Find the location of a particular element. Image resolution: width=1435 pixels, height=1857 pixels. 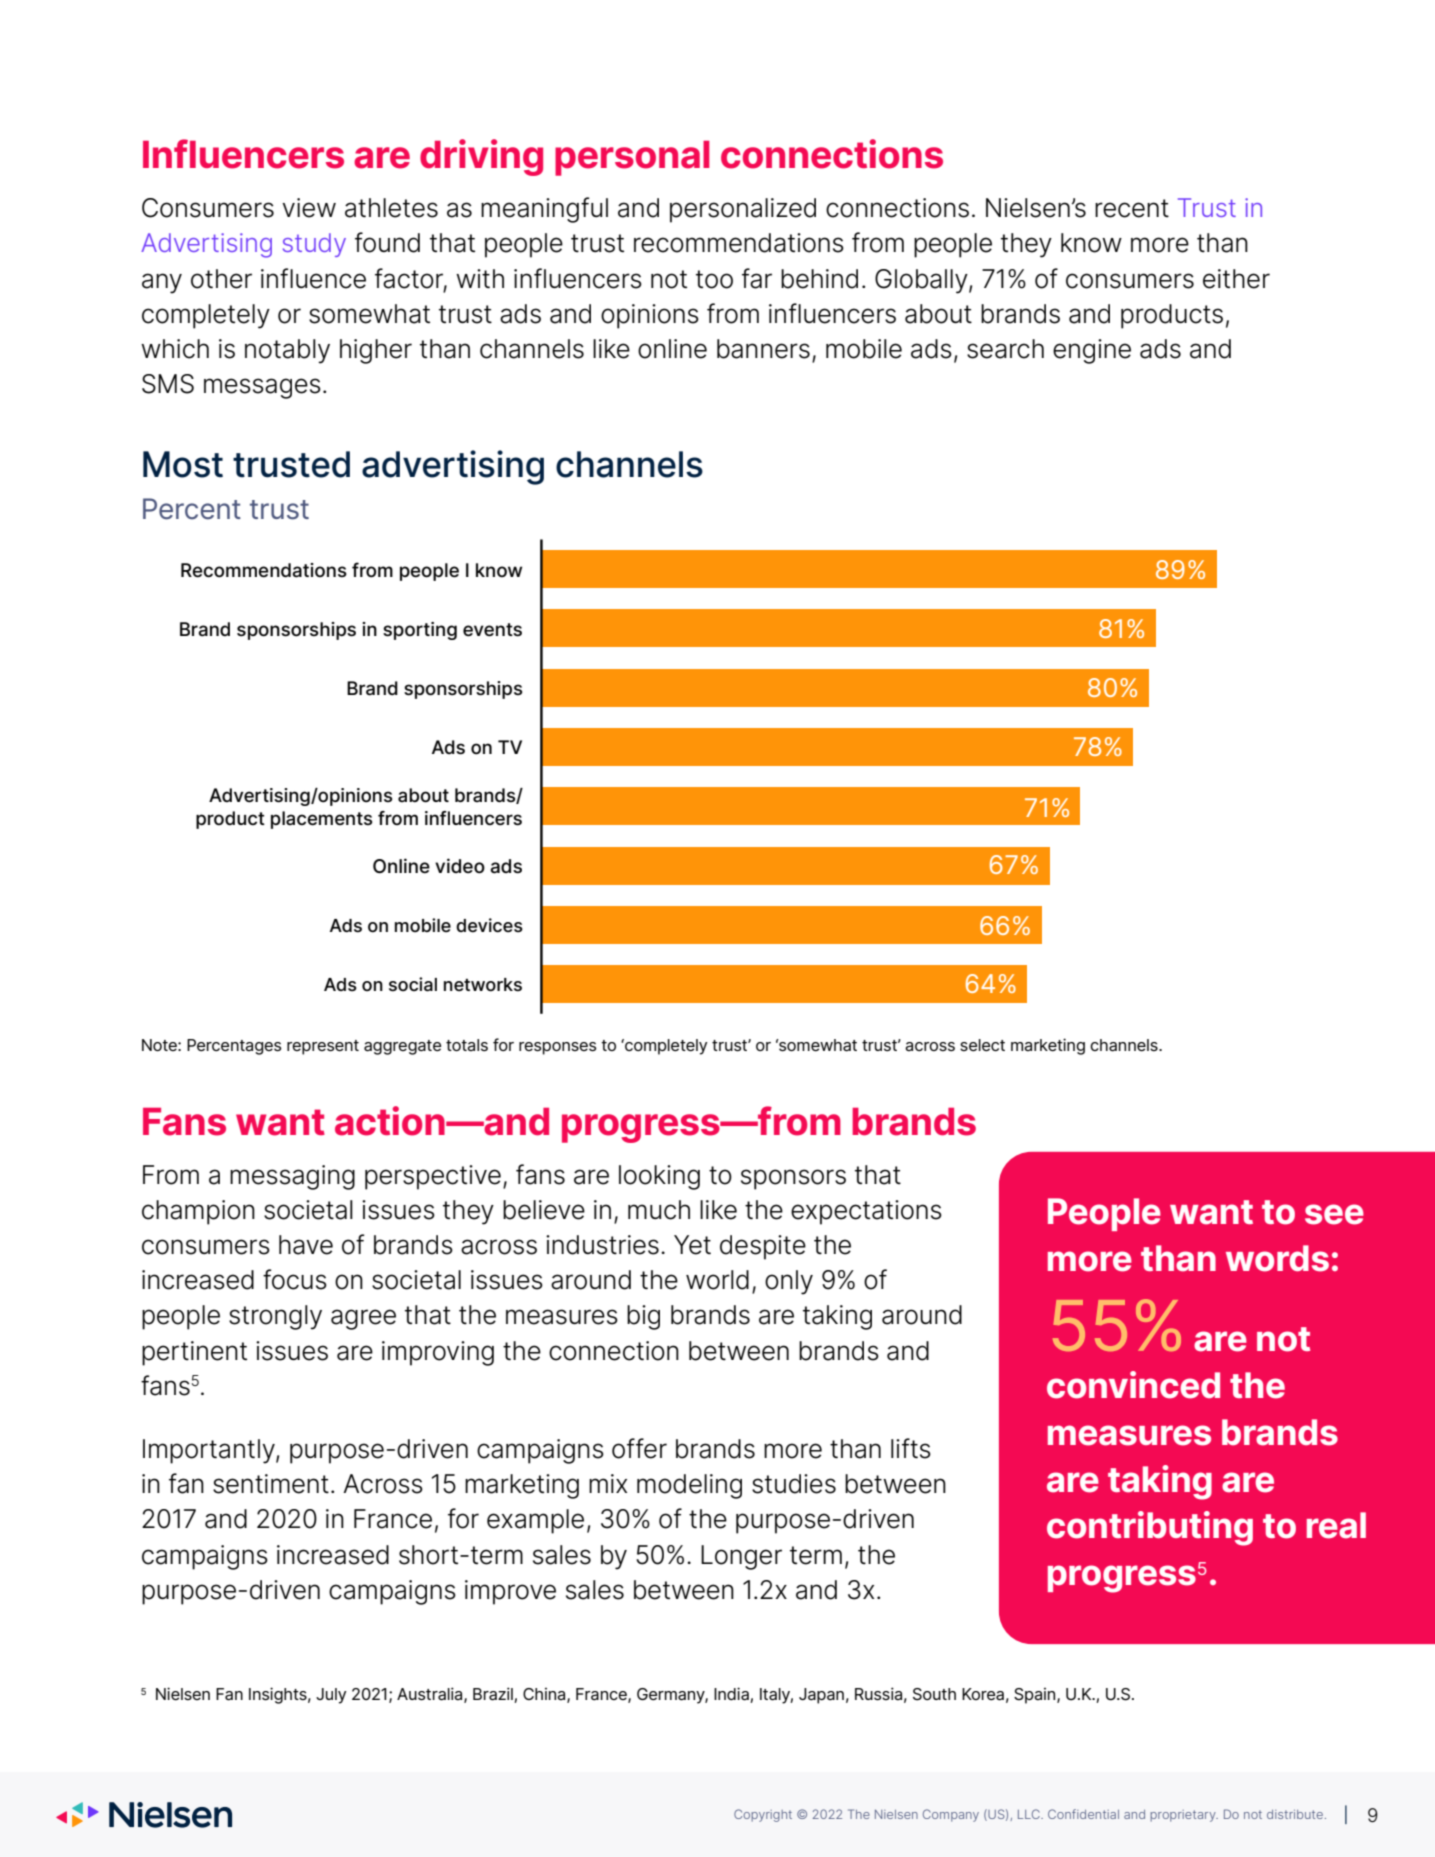

far is located at coordinates (757, 278).
